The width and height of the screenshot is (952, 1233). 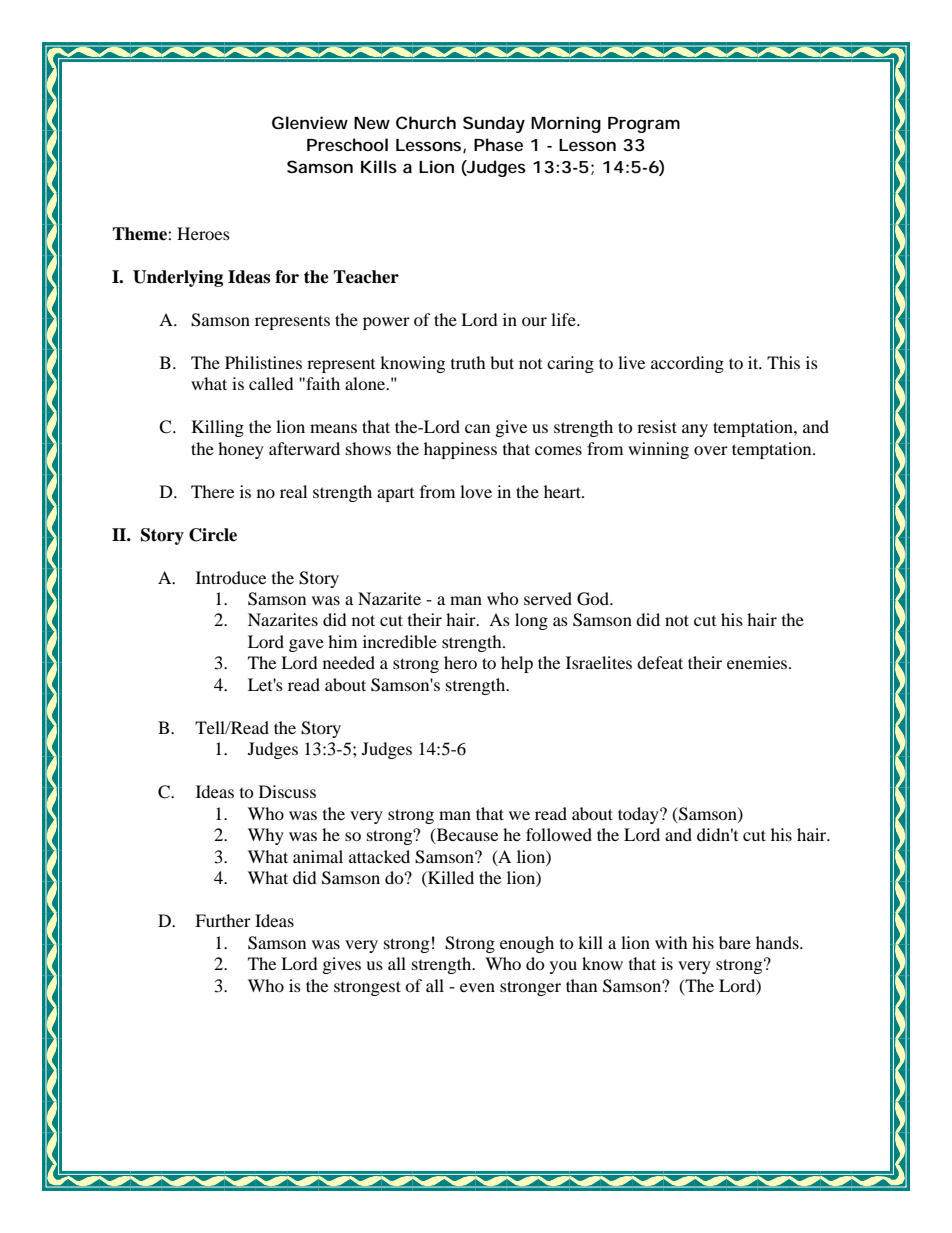 What do you see at coordinates (468, 362) in the screenshot?
I see `truth` at bounding box center [468, 362].
